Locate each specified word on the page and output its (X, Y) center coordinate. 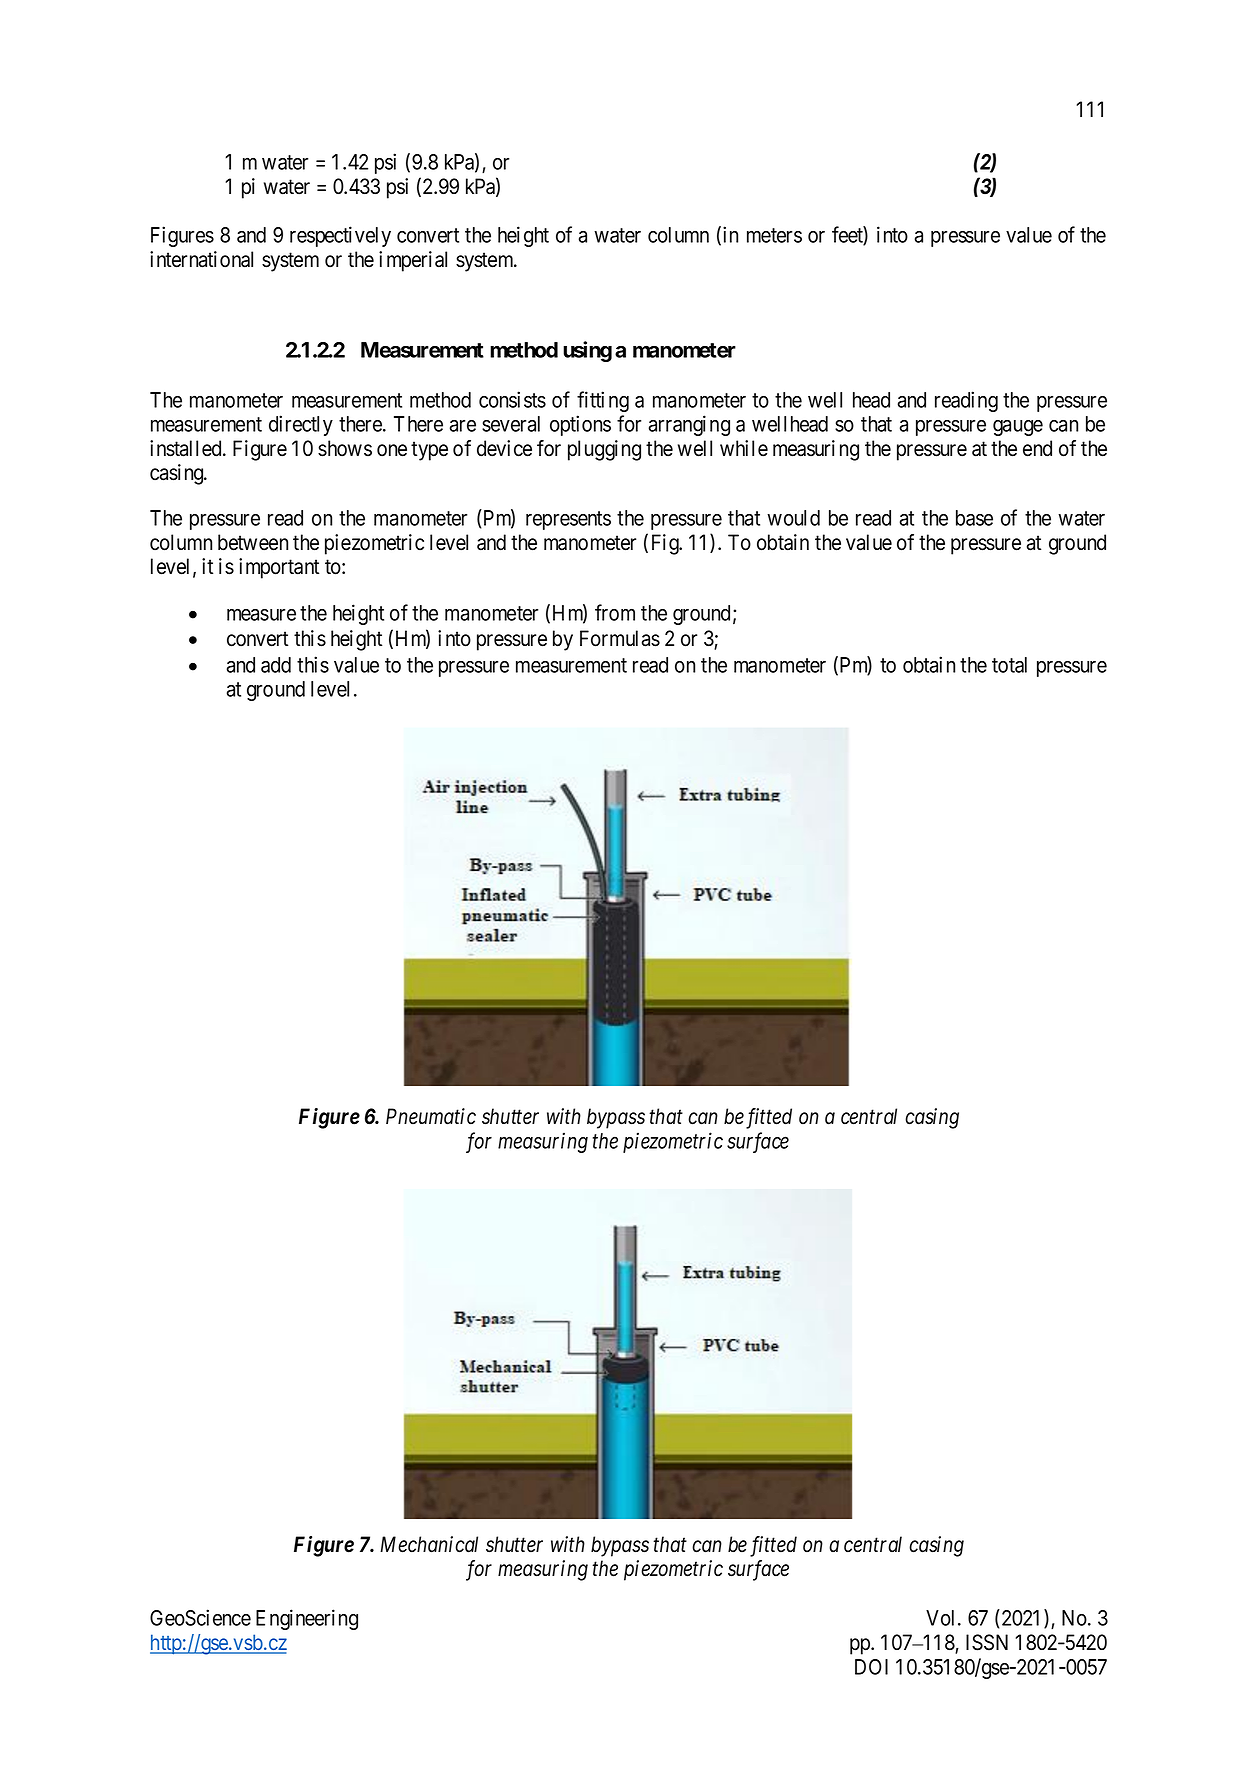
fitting (603, 401)
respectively (340, 236)
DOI (871, 1667)
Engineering (307, 1619)
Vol (942, 1618)
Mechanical (429, 1544)
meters (774, 235)
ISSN (987, 1642)
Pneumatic (431, 1116)
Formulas (620, 638)
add (276, 665)
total (1009, 665)
